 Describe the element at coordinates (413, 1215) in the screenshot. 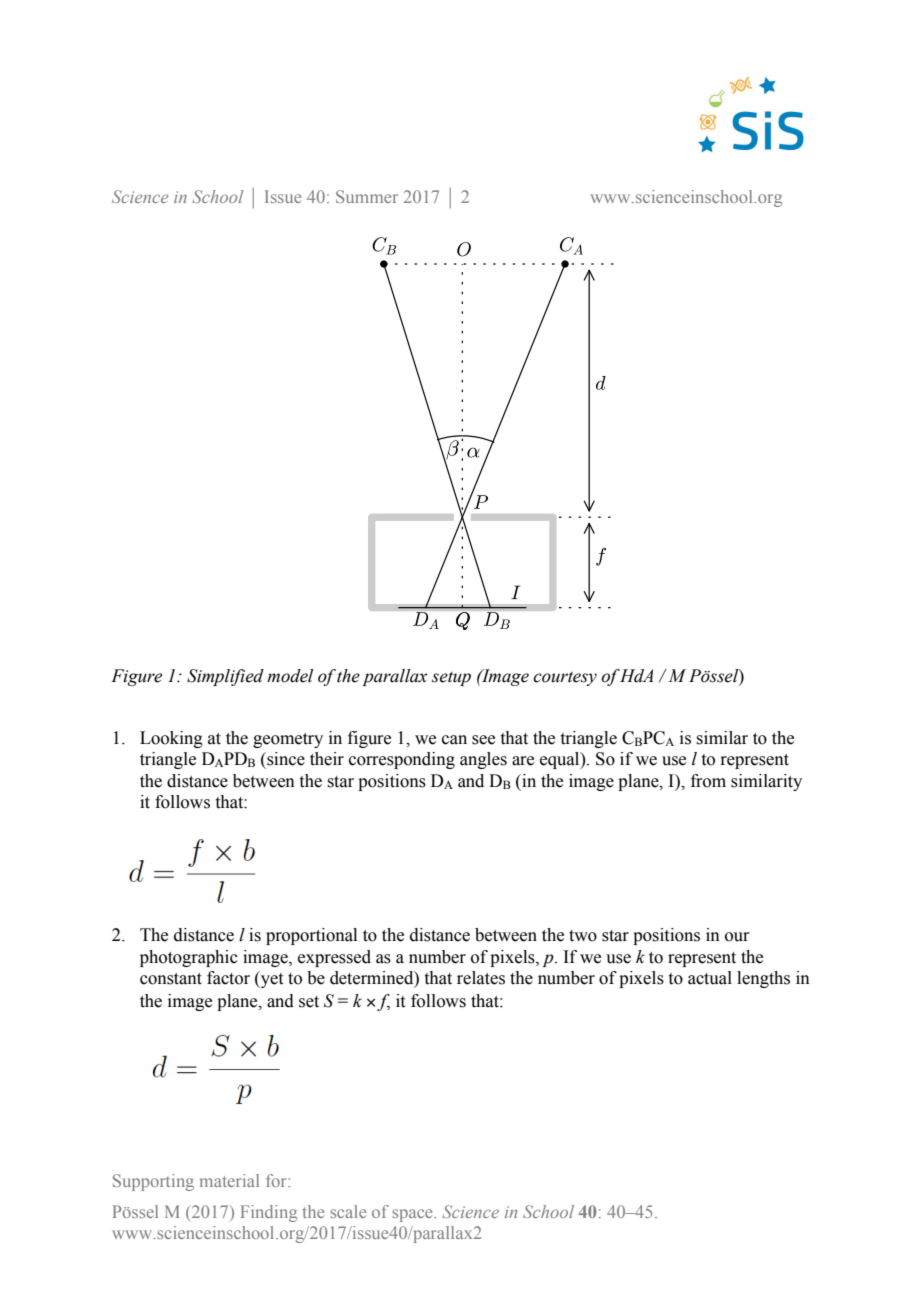

I see `space` at that location.
